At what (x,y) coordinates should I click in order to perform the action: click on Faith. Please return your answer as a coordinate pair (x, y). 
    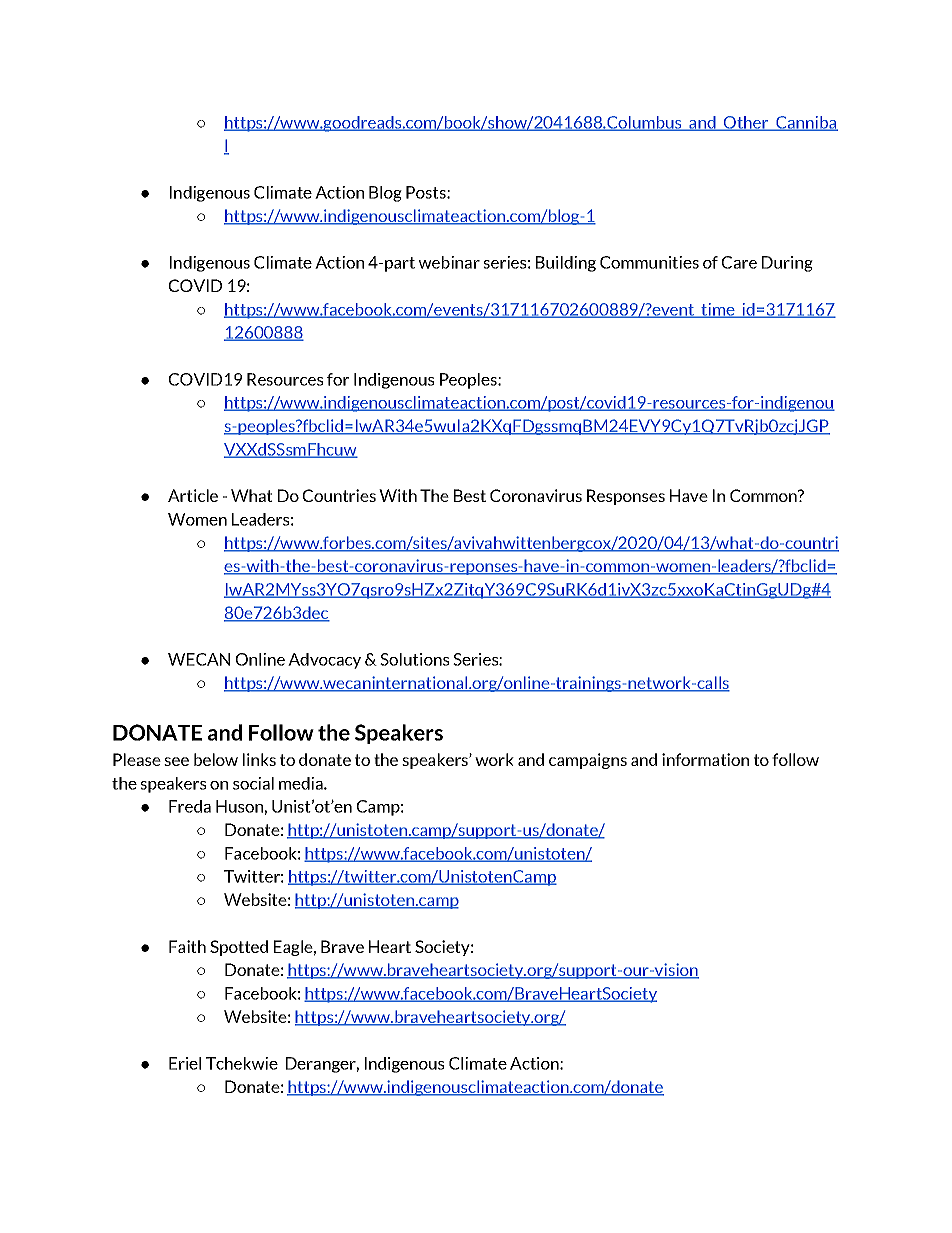
    Looking at the image, I should click on (187, 946).
